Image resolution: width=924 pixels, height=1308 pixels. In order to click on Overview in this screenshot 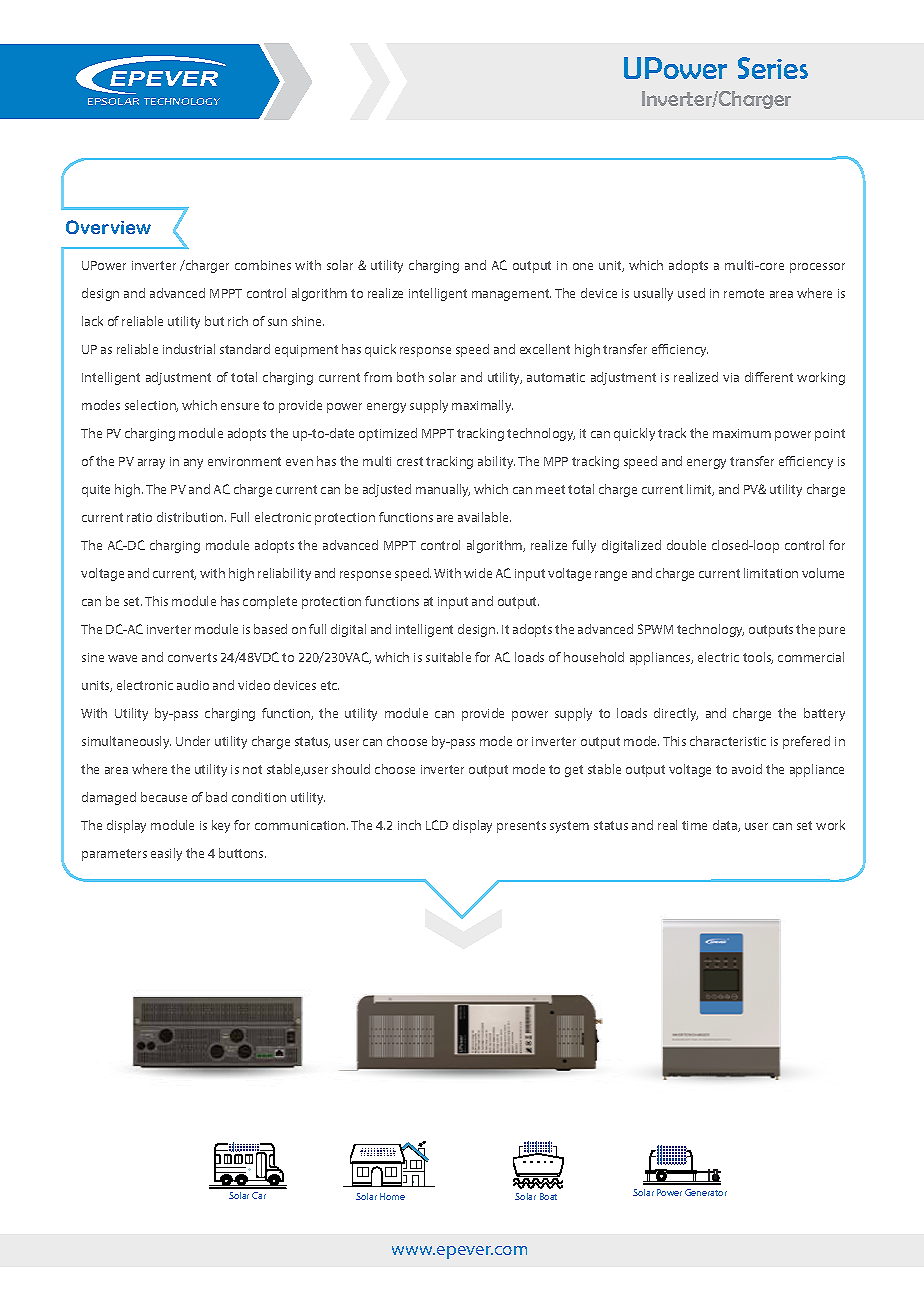, I will do `click(108, 227)`.
